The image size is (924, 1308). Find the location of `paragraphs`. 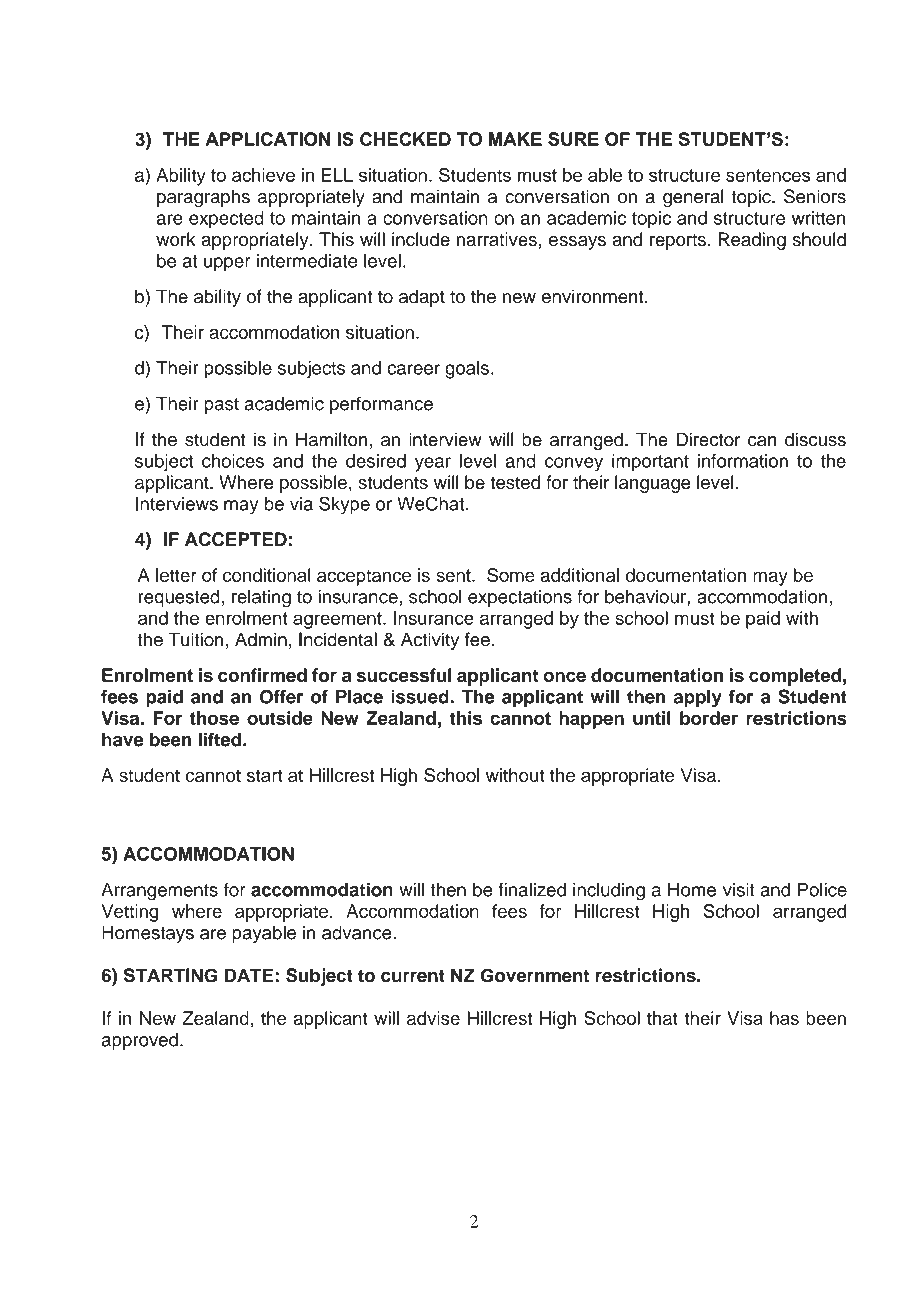

paragraphs is located at coordinates (203, 198).
